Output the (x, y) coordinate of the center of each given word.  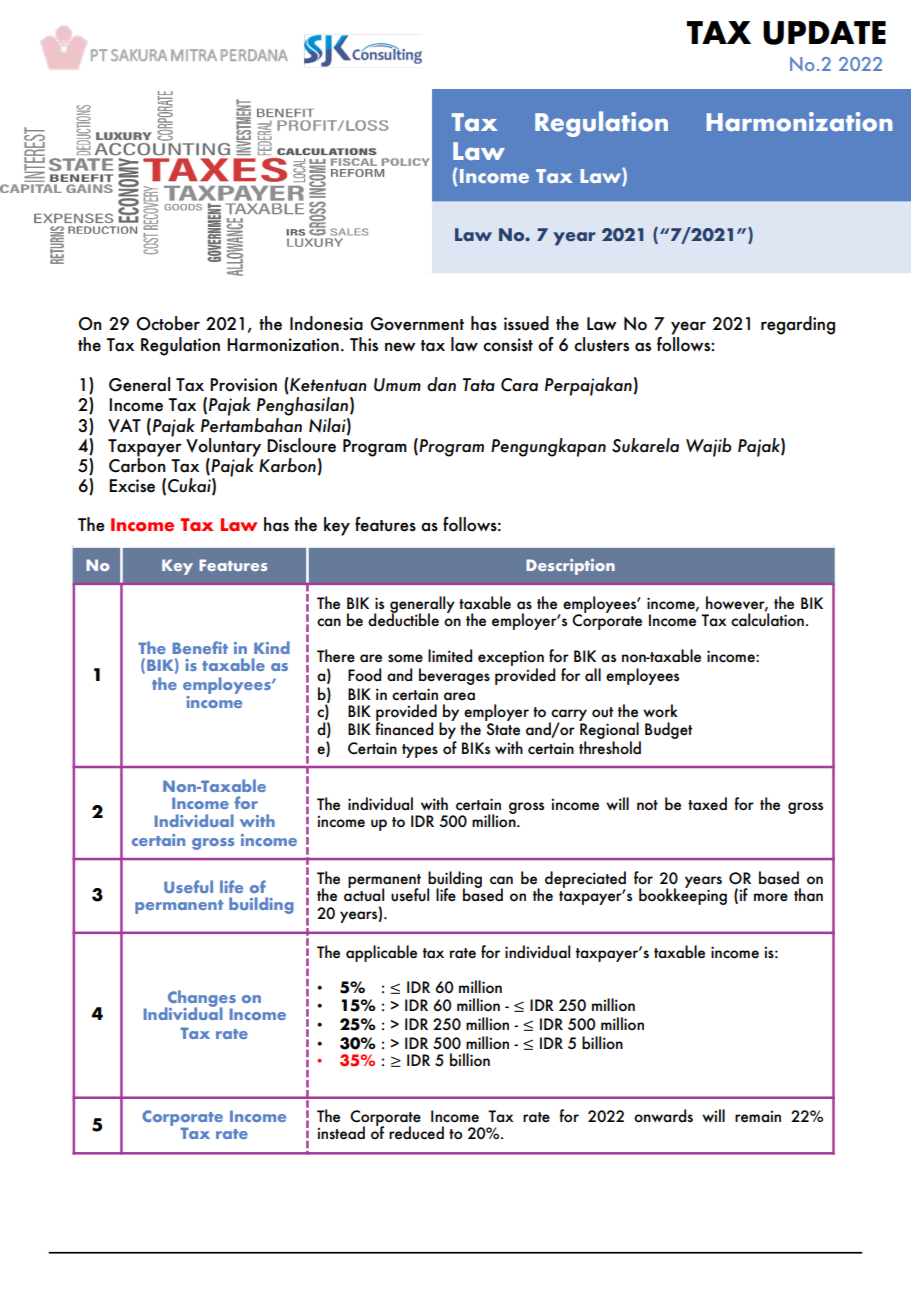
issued (526, 323)
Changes (200, 999)
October (168, 323)
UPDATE (824, 33)
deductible (403, 619)
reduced (416, 1133)
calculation (767, 619)
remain (758, 1117)
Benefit (200, 647)
